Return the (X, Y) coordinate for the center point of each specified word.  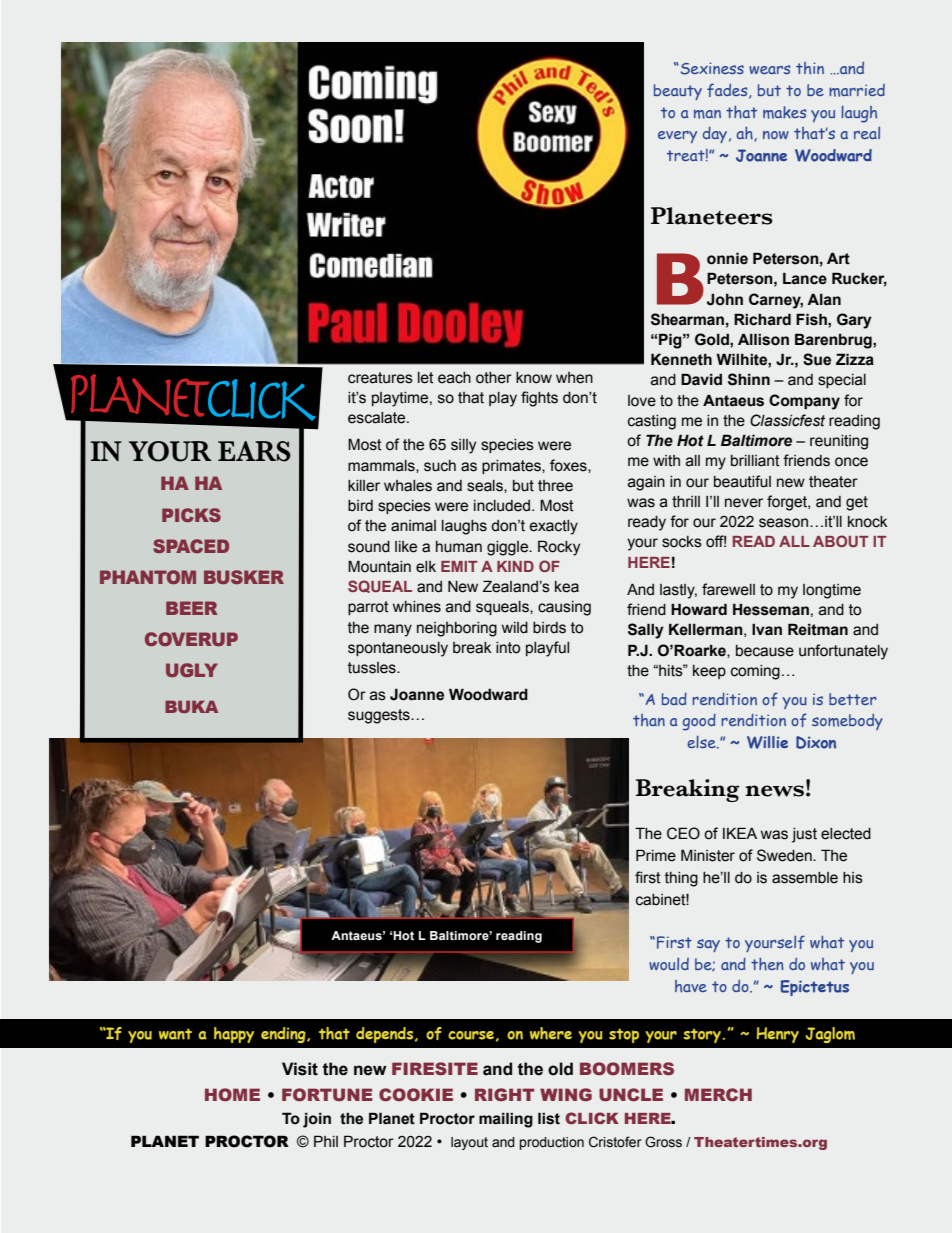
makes (784, 112)
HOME (232, 1094)
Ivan (767, 629)
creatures (380, 378)
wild (515, 628)
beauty (678, 92)
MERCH (718, 1094)
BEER (192, 608)
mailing (506, 1120)
